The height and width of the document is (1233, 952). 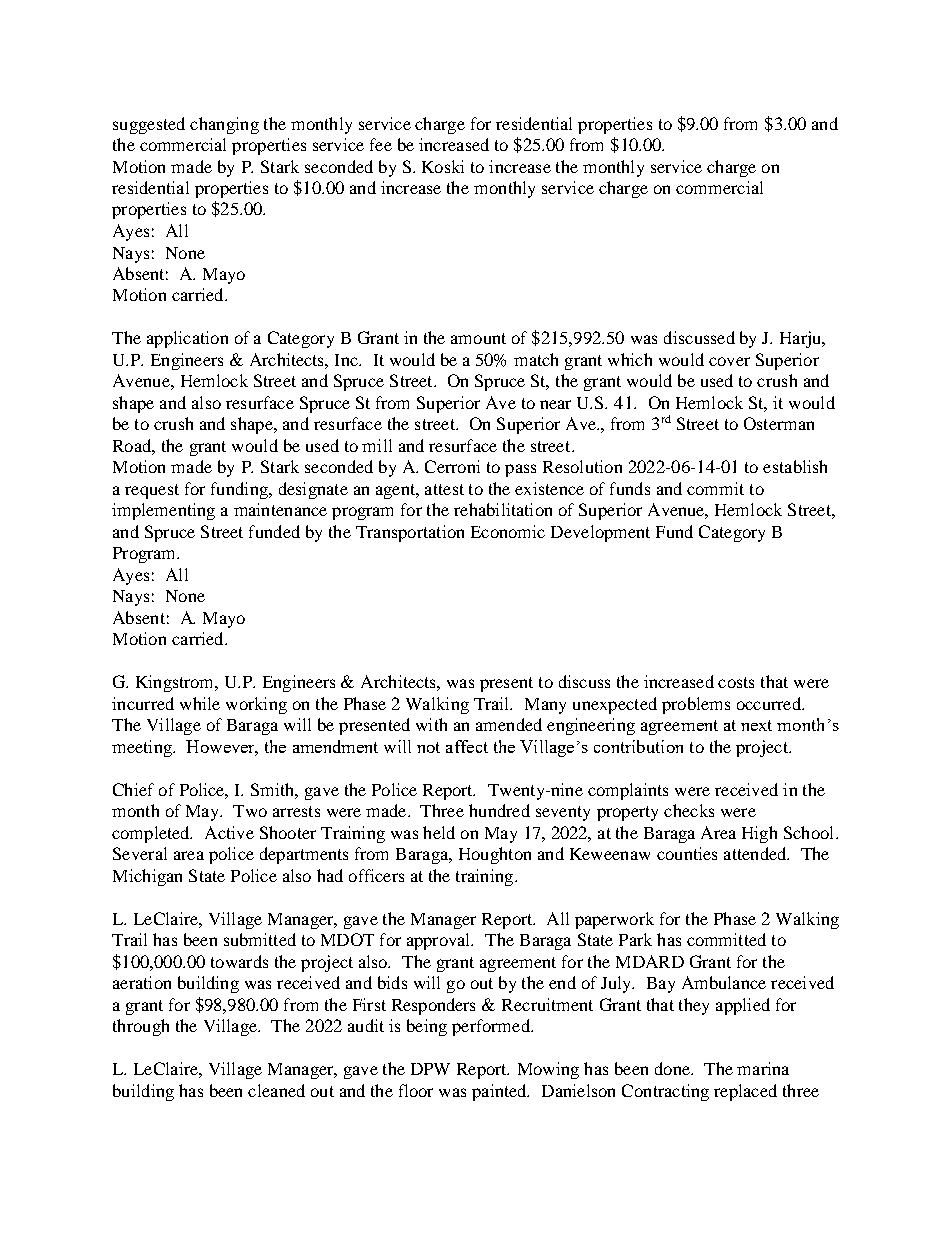 What do you see at coordinates (381, 144) in the document?
I see `fee` at bounding box center [381, 144].
